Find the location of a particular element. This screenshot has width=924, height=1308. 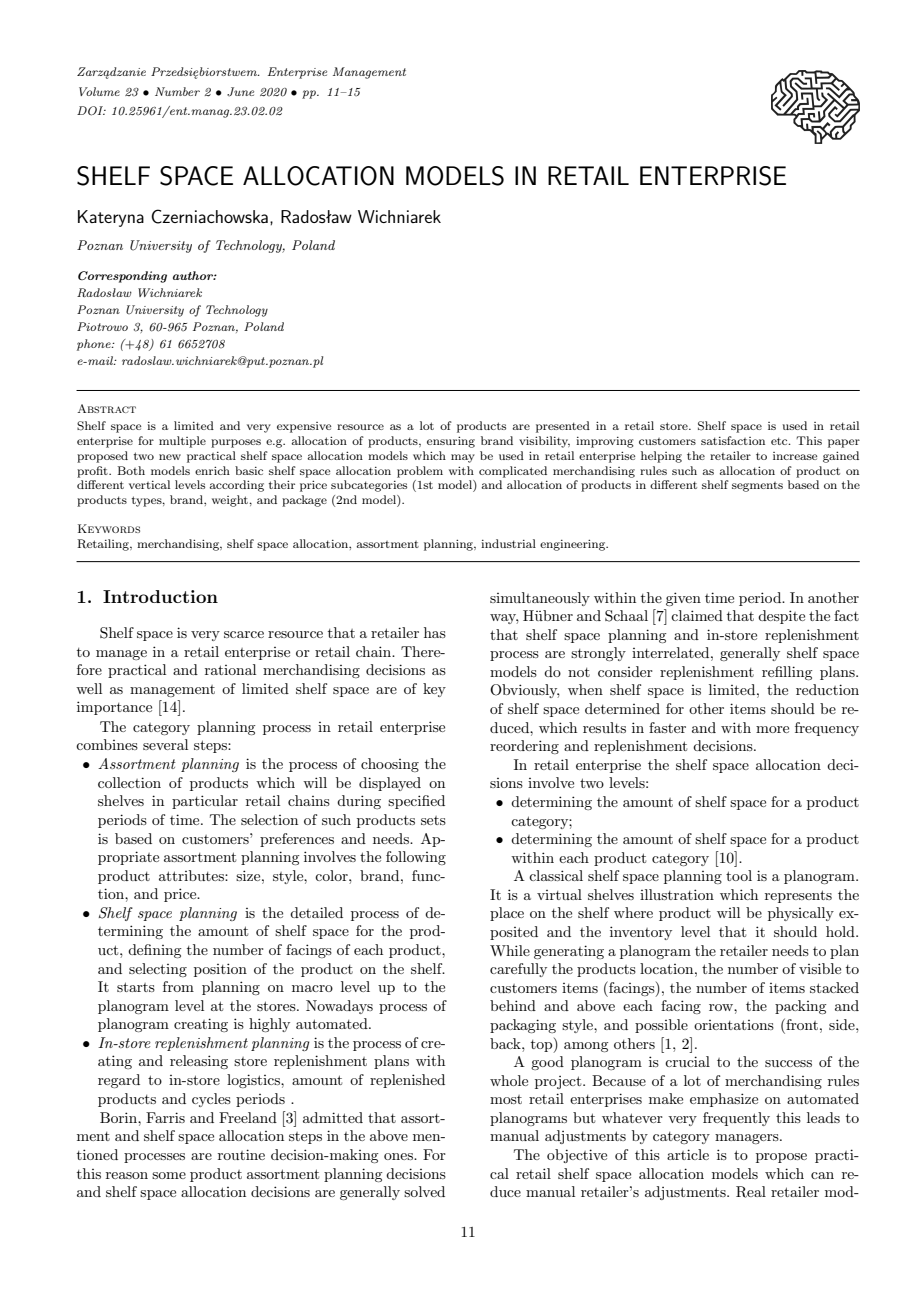

June is located at coordinates (240, 92).
